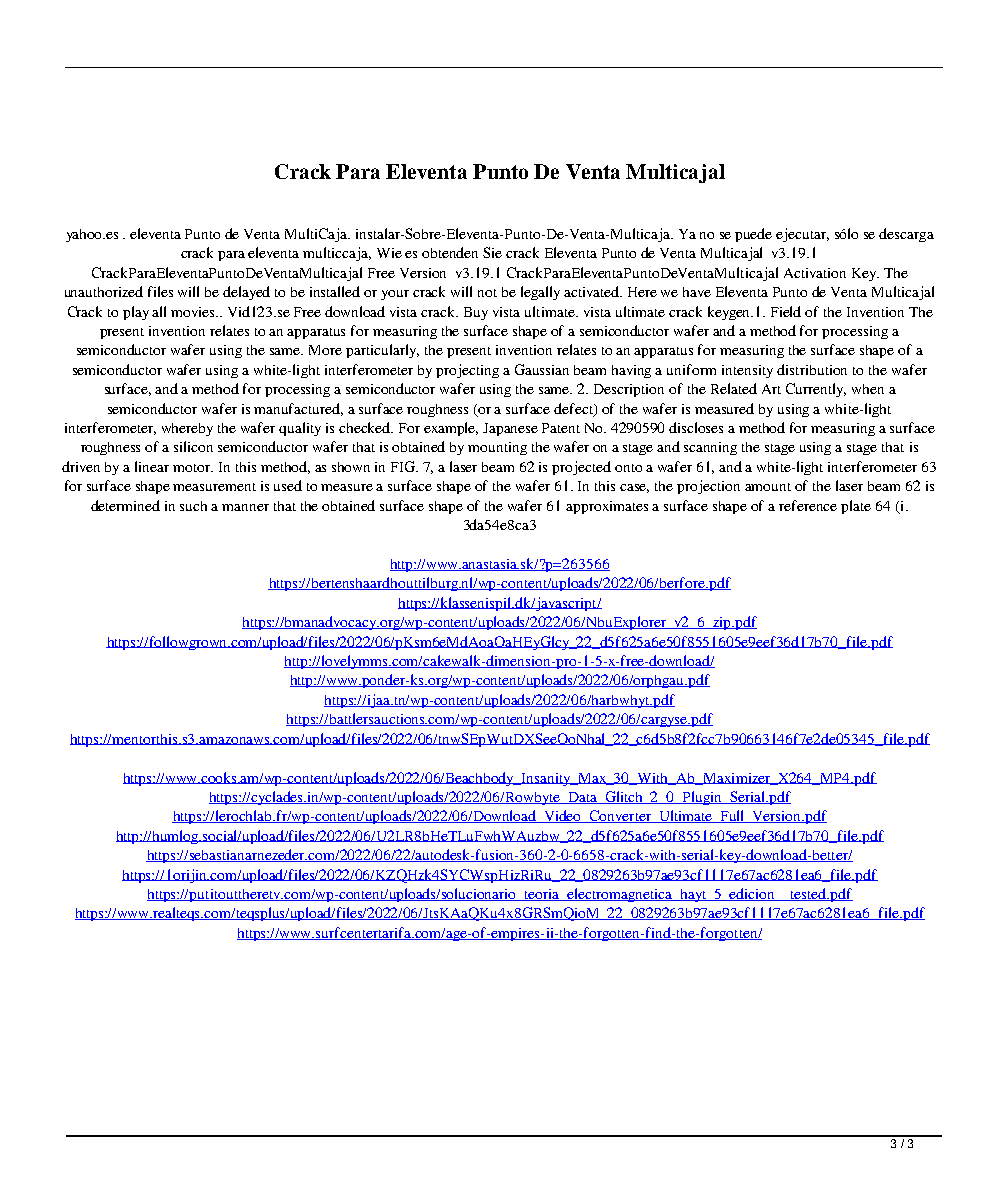  Describe the element at coordinates (389, 253) in the page. I see `Wie` at that location.
